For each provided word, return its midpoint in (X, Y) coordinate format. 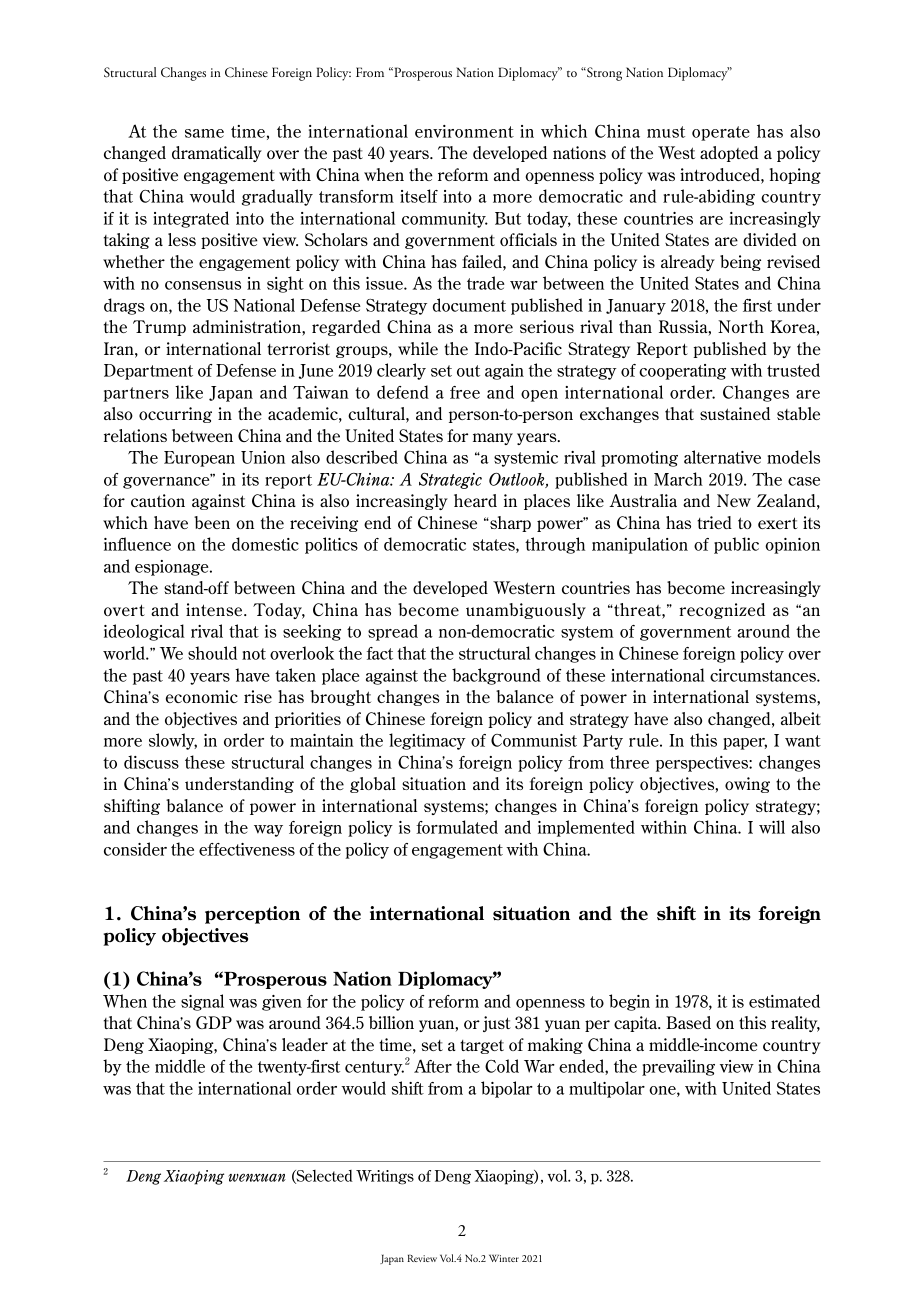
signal (202, 1002)
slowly (173, 741)
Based (688, 1022)
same (204, 133)
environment (464, 131)
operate (721, 133)
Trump (159, 328)
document (469, 305)
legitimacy (427, 741)
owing (747, 785)
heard (475, 500)
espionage (173, 568)
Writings (385, 1177)
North (741, 326)
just (497, 1024)
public (736, 545)
